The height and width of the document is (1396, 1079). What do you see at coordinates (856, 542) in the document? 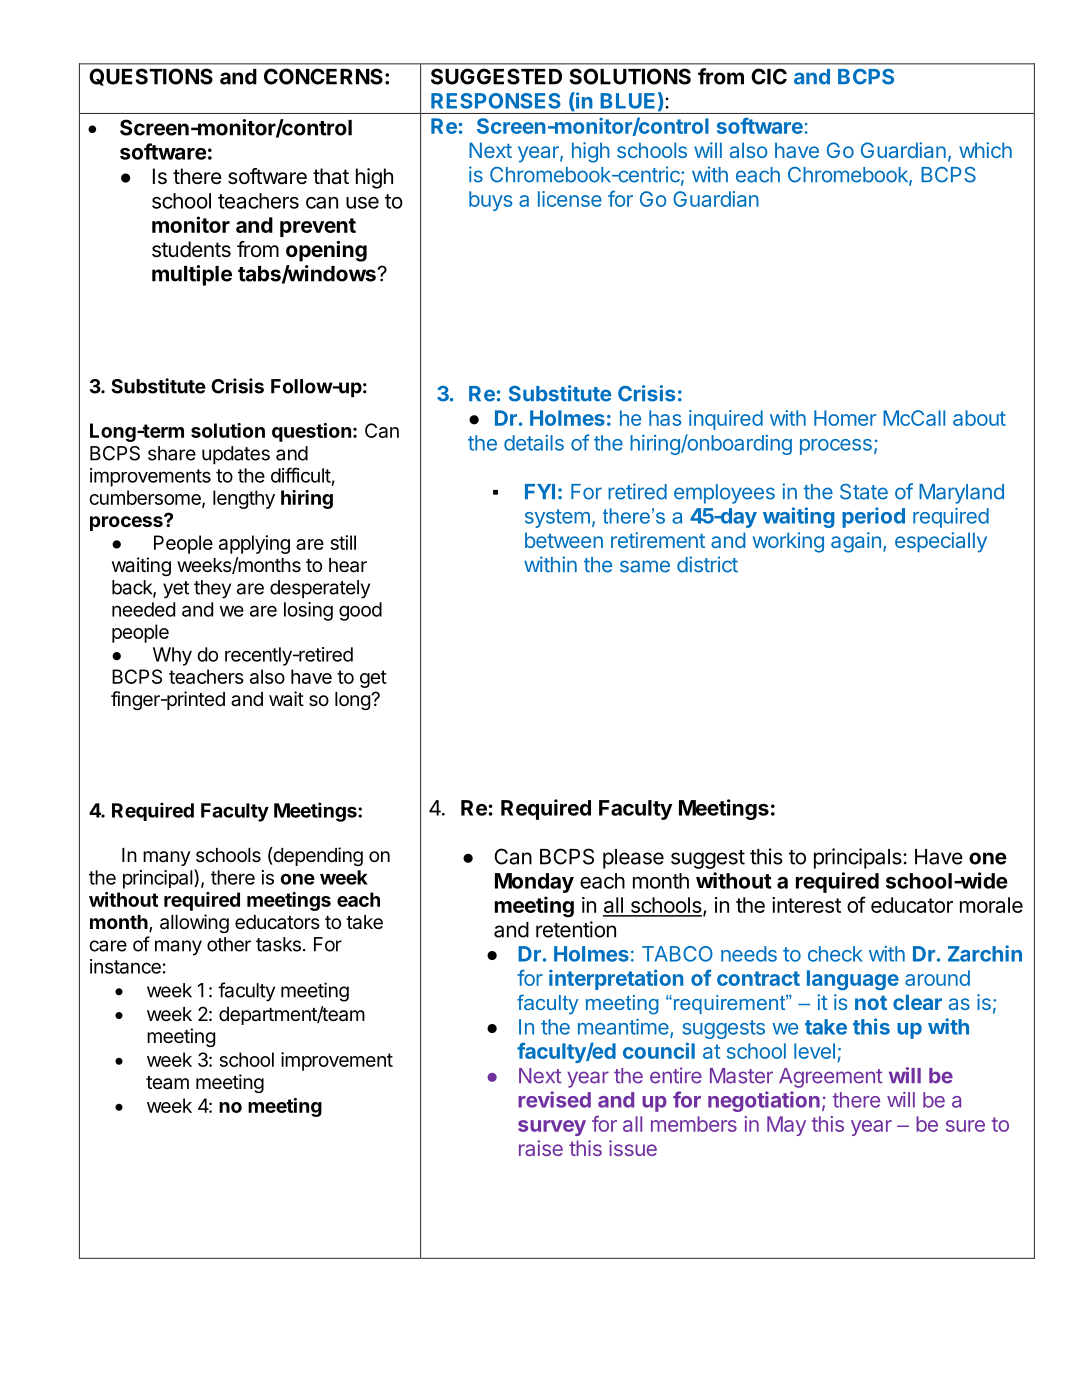
I see `again` at bounding box center [856, 542].
